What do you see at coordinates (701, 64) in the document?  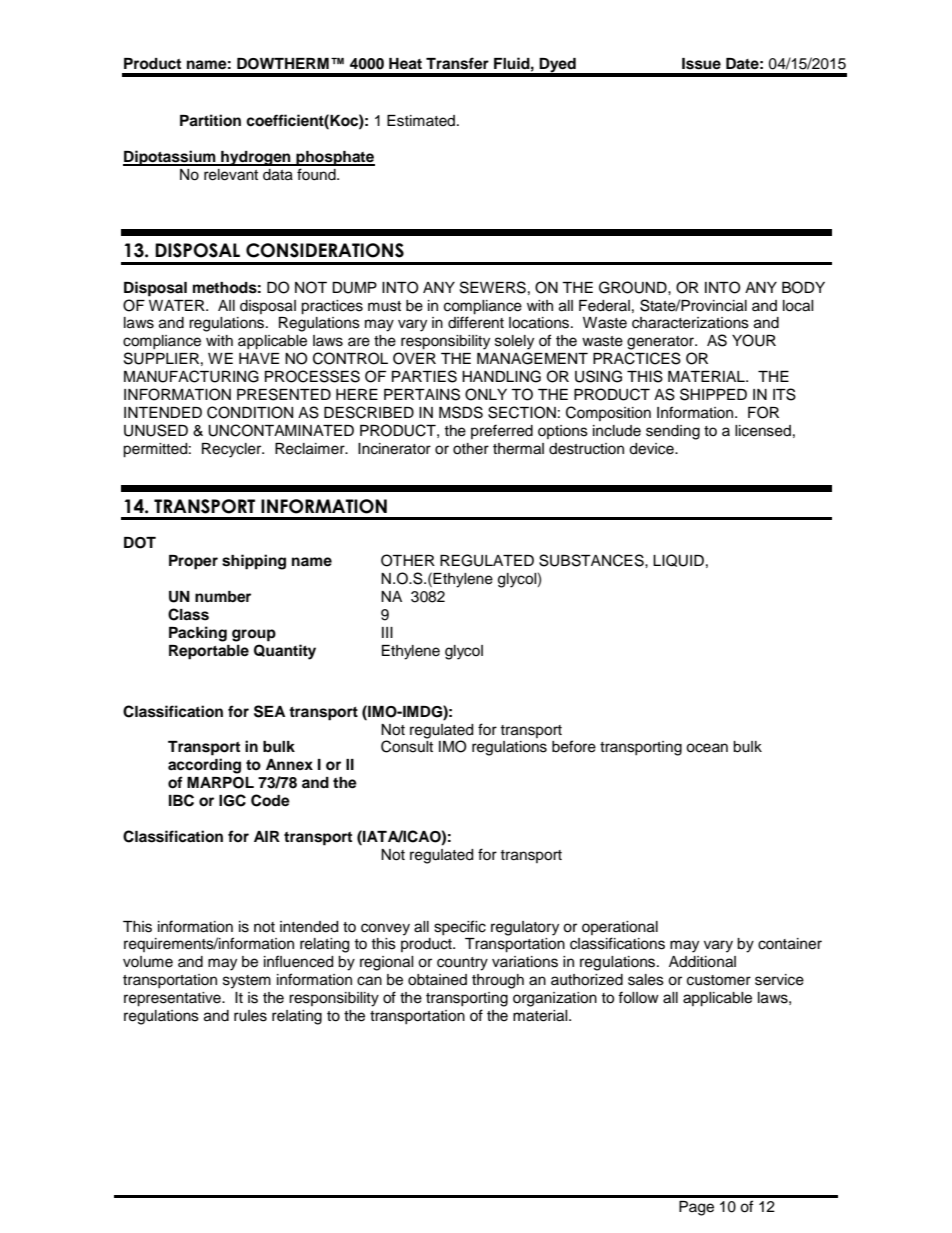 I see `Issue` at bounding box center [701, 64].
